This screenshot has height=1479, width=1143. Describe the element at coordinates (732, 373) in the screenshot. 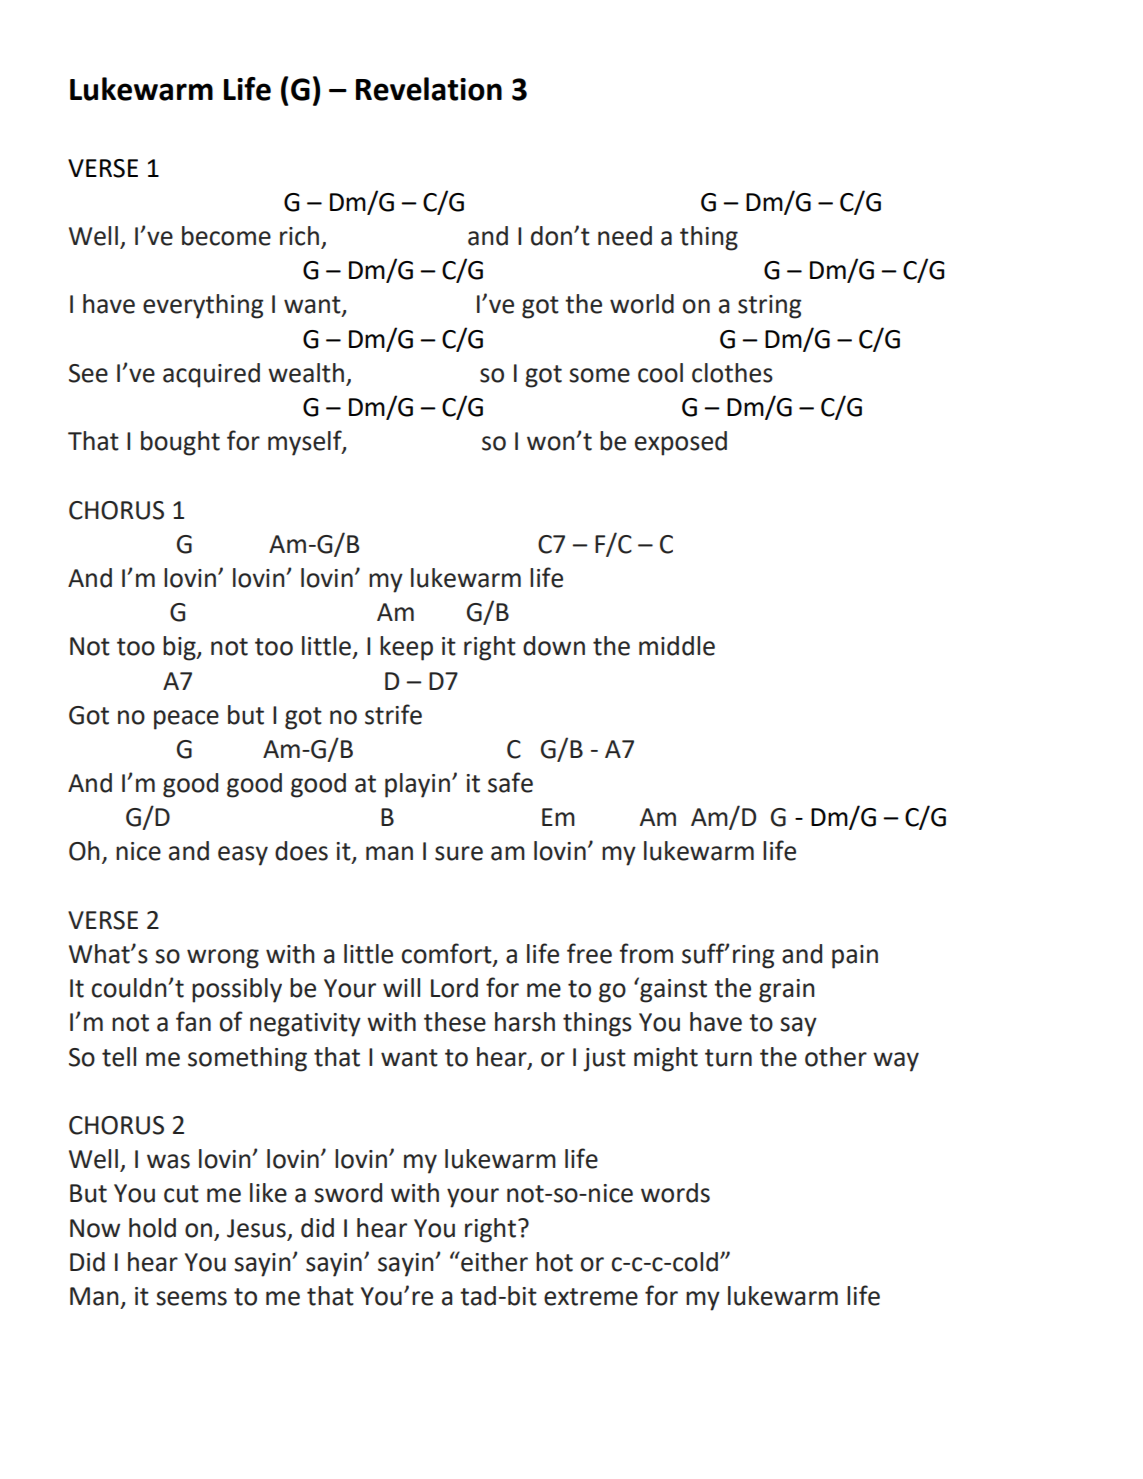

I see `clothes` at that location.
